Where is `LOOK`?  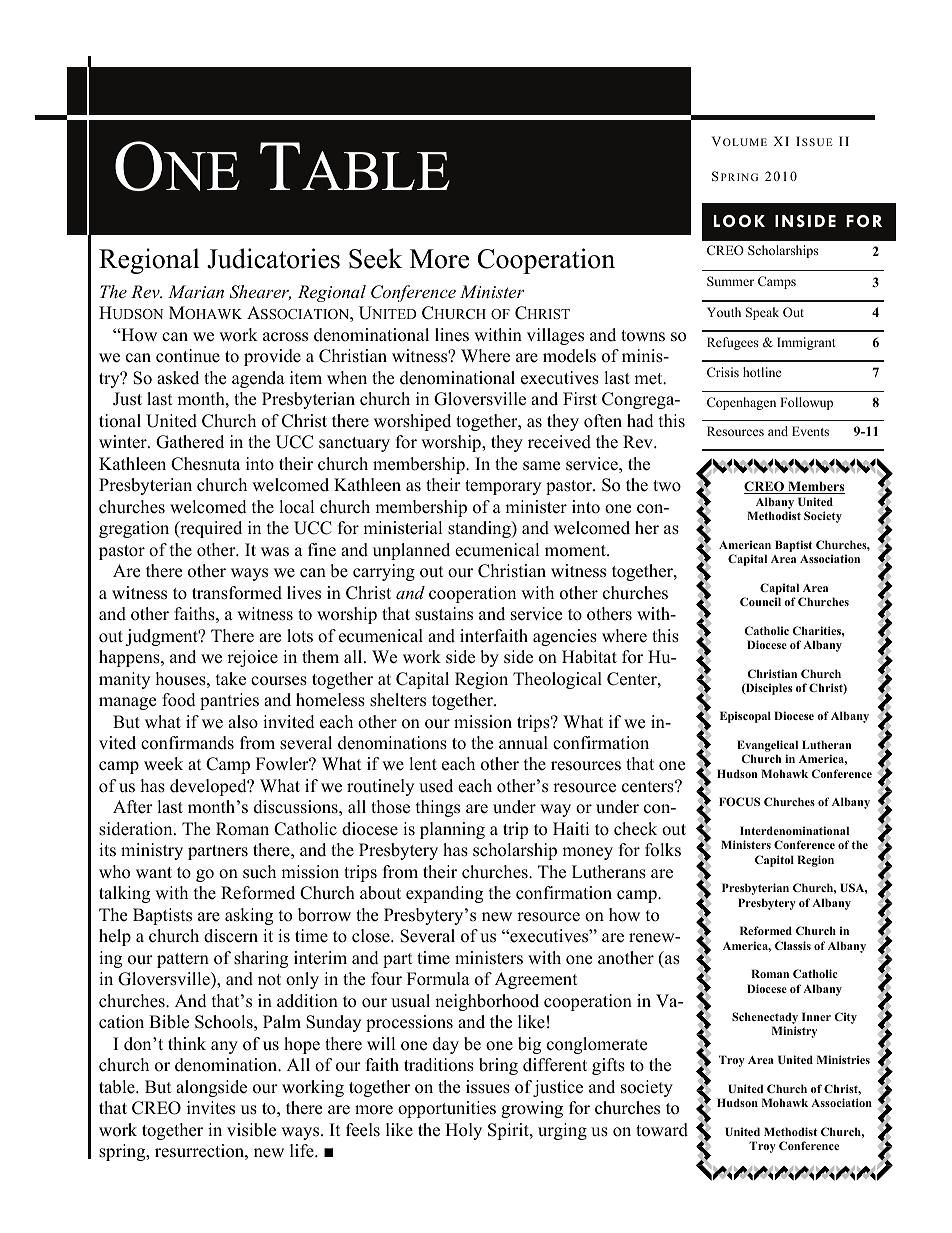 LOOK is located at coordinates (739, 221).
